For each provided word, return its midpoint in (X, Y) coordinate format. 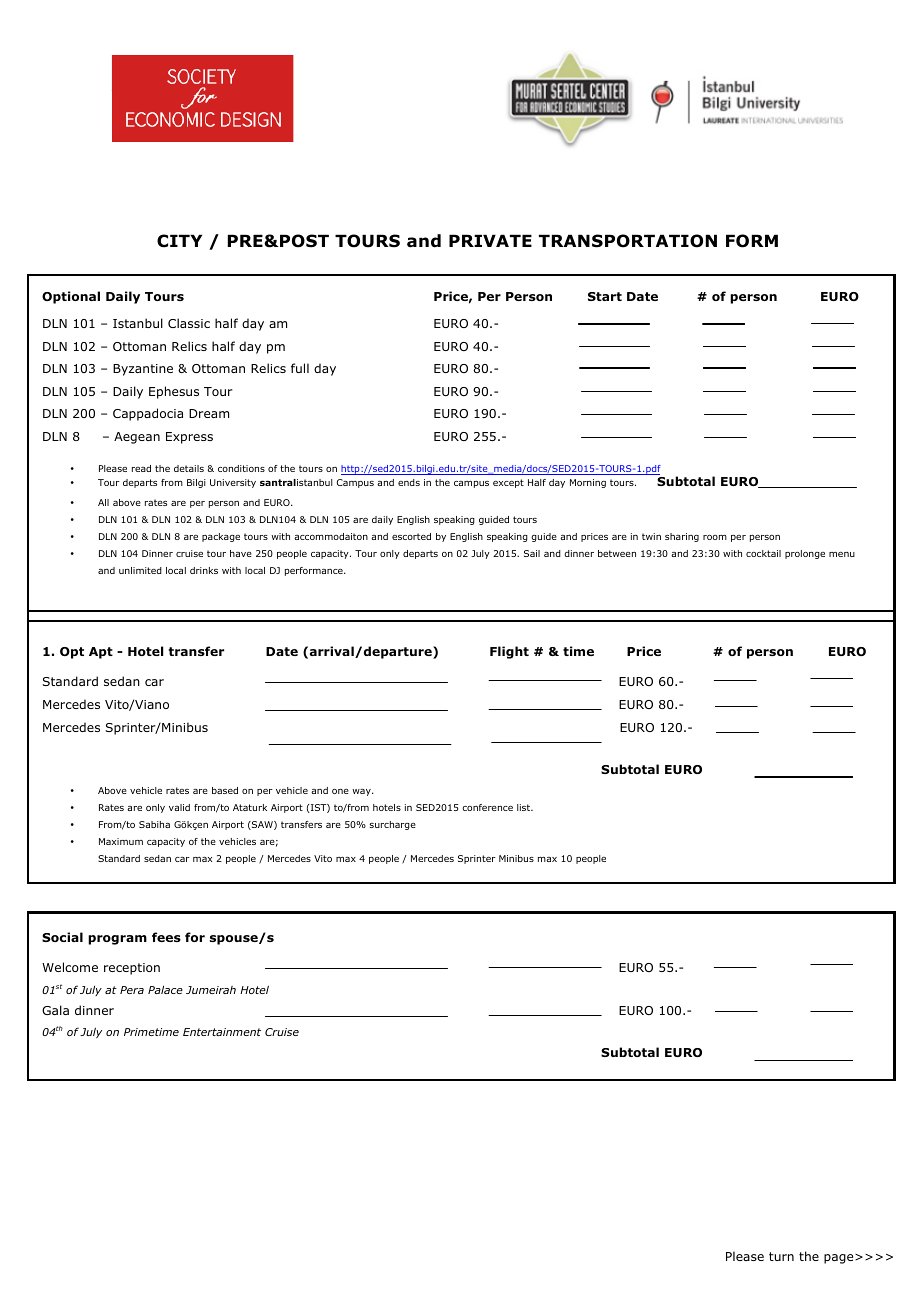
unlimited (140, 570)
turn (781, 1256)
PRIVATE (490, 240)
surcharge (393, 825)
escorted (411, 536)
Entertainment (222, 1032)
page (840, 1259)
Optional (71, 297)
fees (166, 937)
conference (487, 807)
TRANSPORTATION (628, 241)
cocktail (763, 553)
